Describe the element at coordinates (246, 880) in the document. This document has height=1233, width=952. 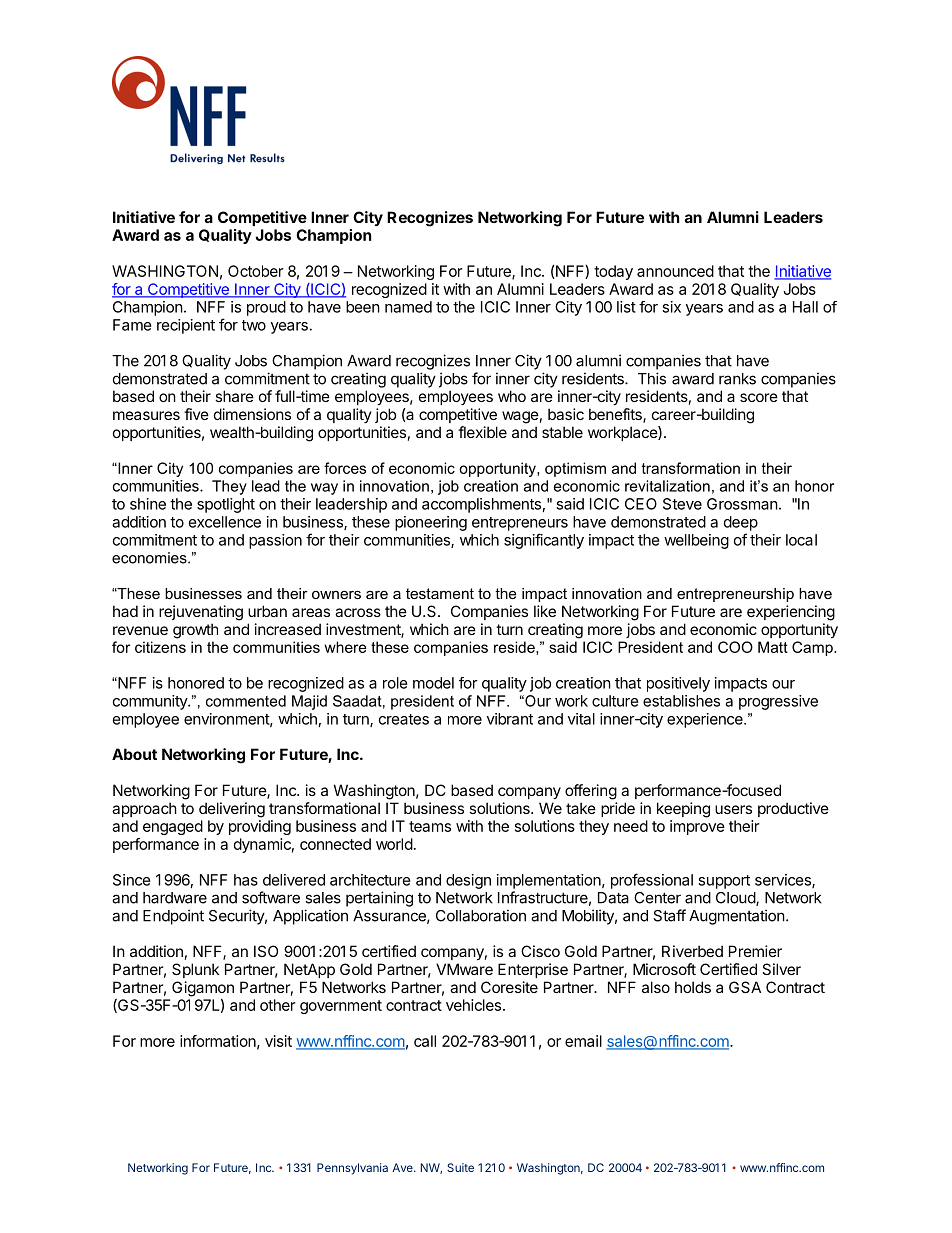
I see `has` at that location.
